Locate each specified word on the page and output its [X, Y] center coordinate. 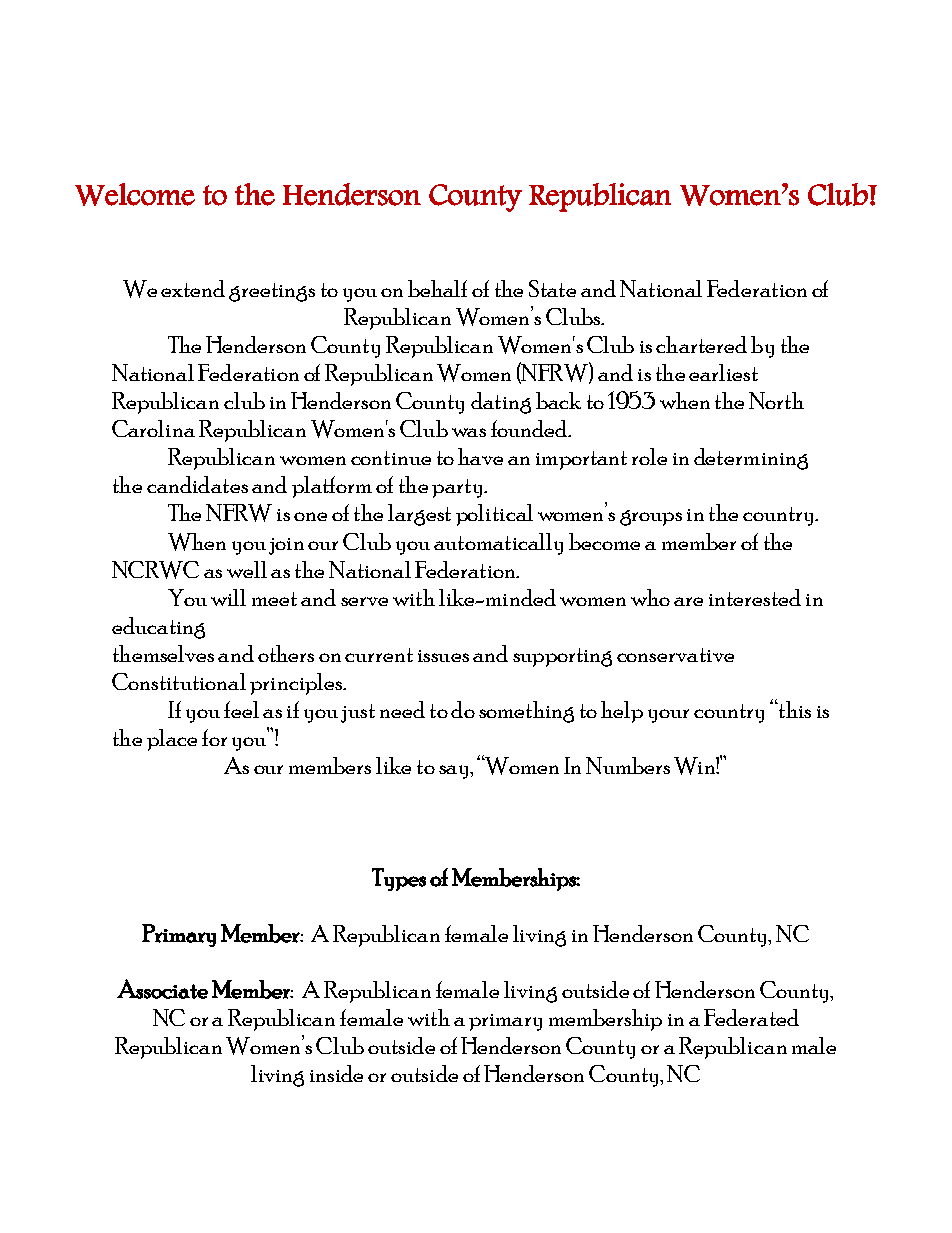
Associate [162, 989]
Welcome [135, 194]
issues [443, 656]
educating [158, 628]
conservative [675, 655]
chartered [701, 344]
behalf [437, 288]
